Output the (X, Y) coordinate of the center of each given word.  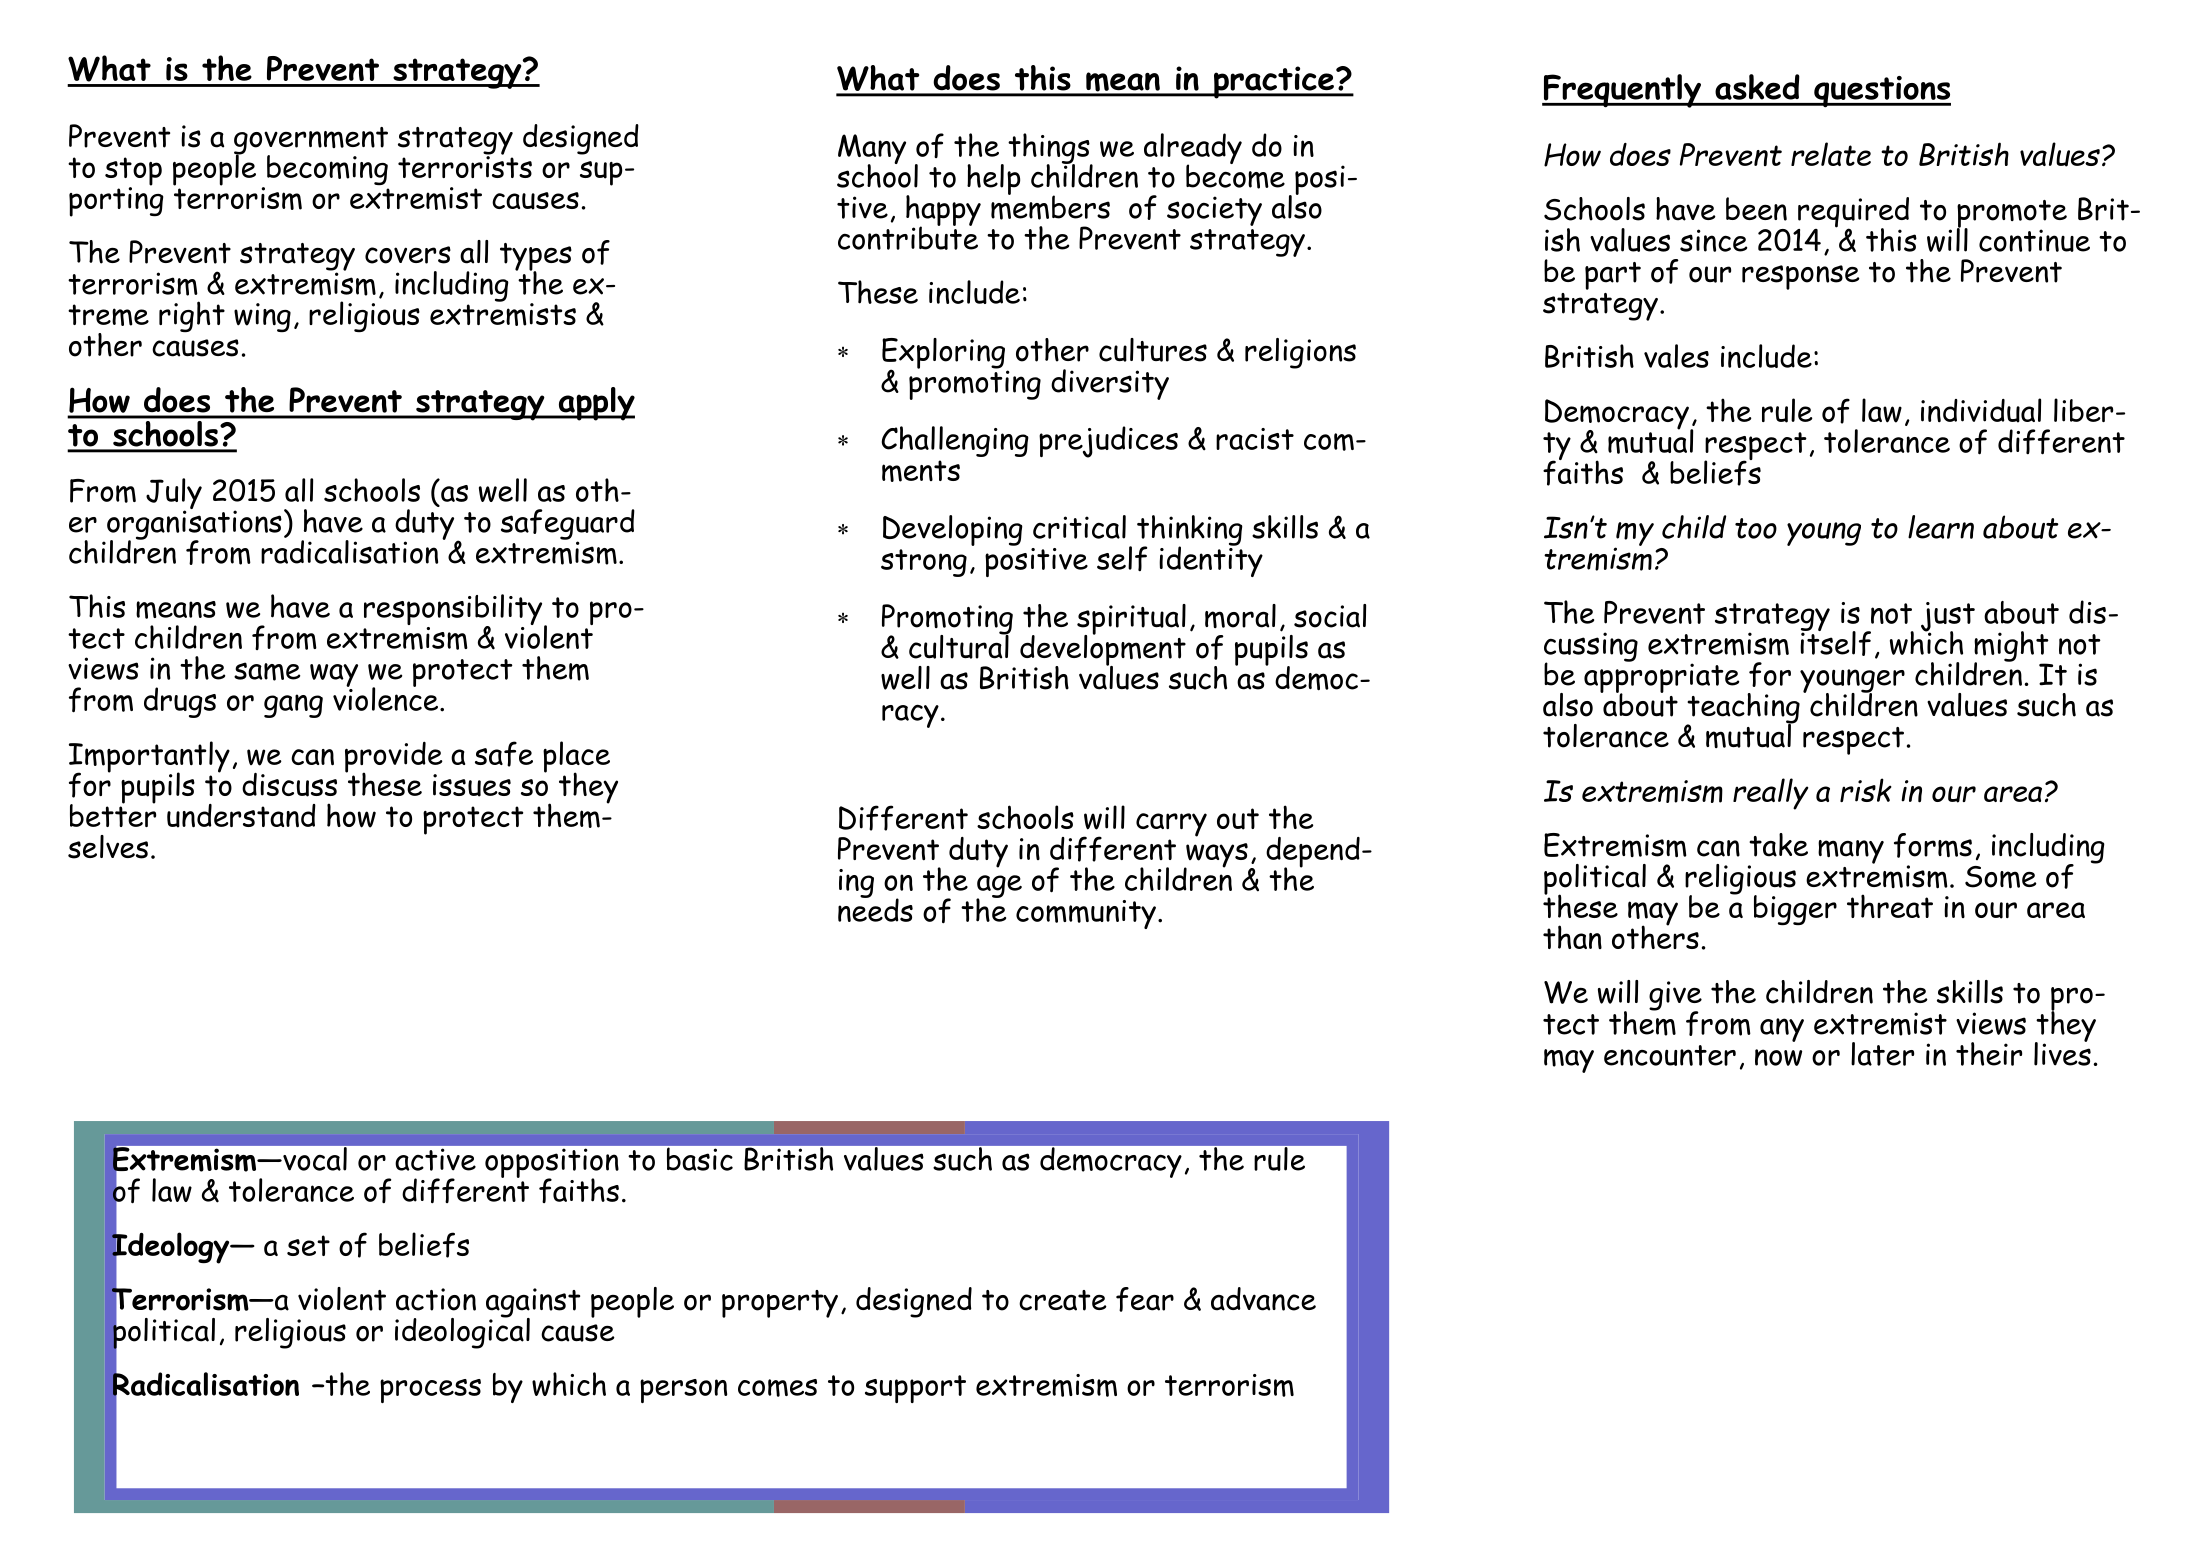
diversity (1110, 384)
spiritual (1131, 620)
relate (1831, 154)
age (999, 887)
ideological (462, 1332)
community (1086, 914)
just (1948, 618)
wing (262, 317)
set (308, 1245)
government (311, 142)
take (1778, 845)
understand (241, 816)
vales (1676, 356)
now (1778, 1057)
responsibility (454, 611)
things (1050, 149)
